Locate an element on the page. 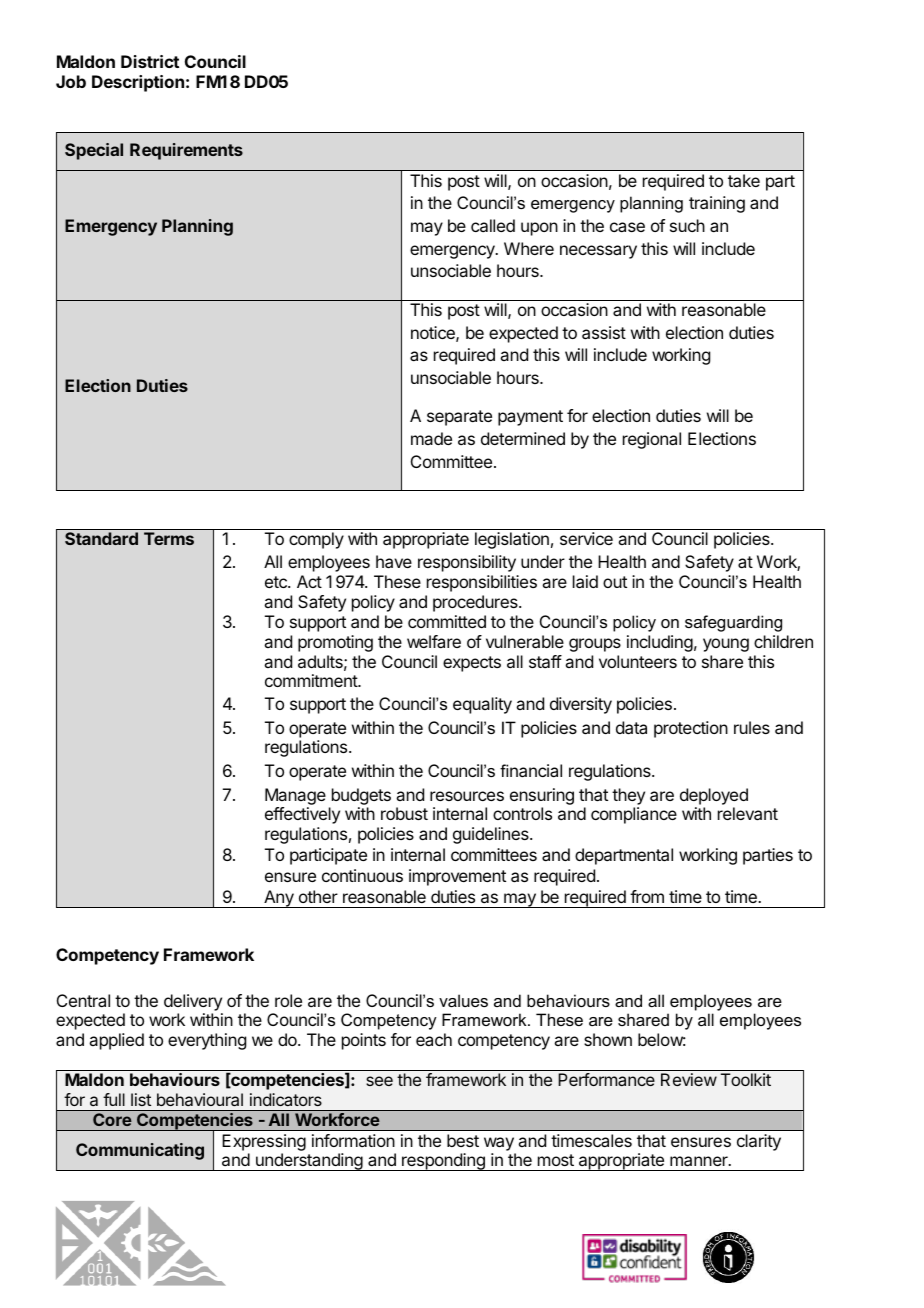 This page has width=924, height=1308. from is located at coordinates (647, 896).
